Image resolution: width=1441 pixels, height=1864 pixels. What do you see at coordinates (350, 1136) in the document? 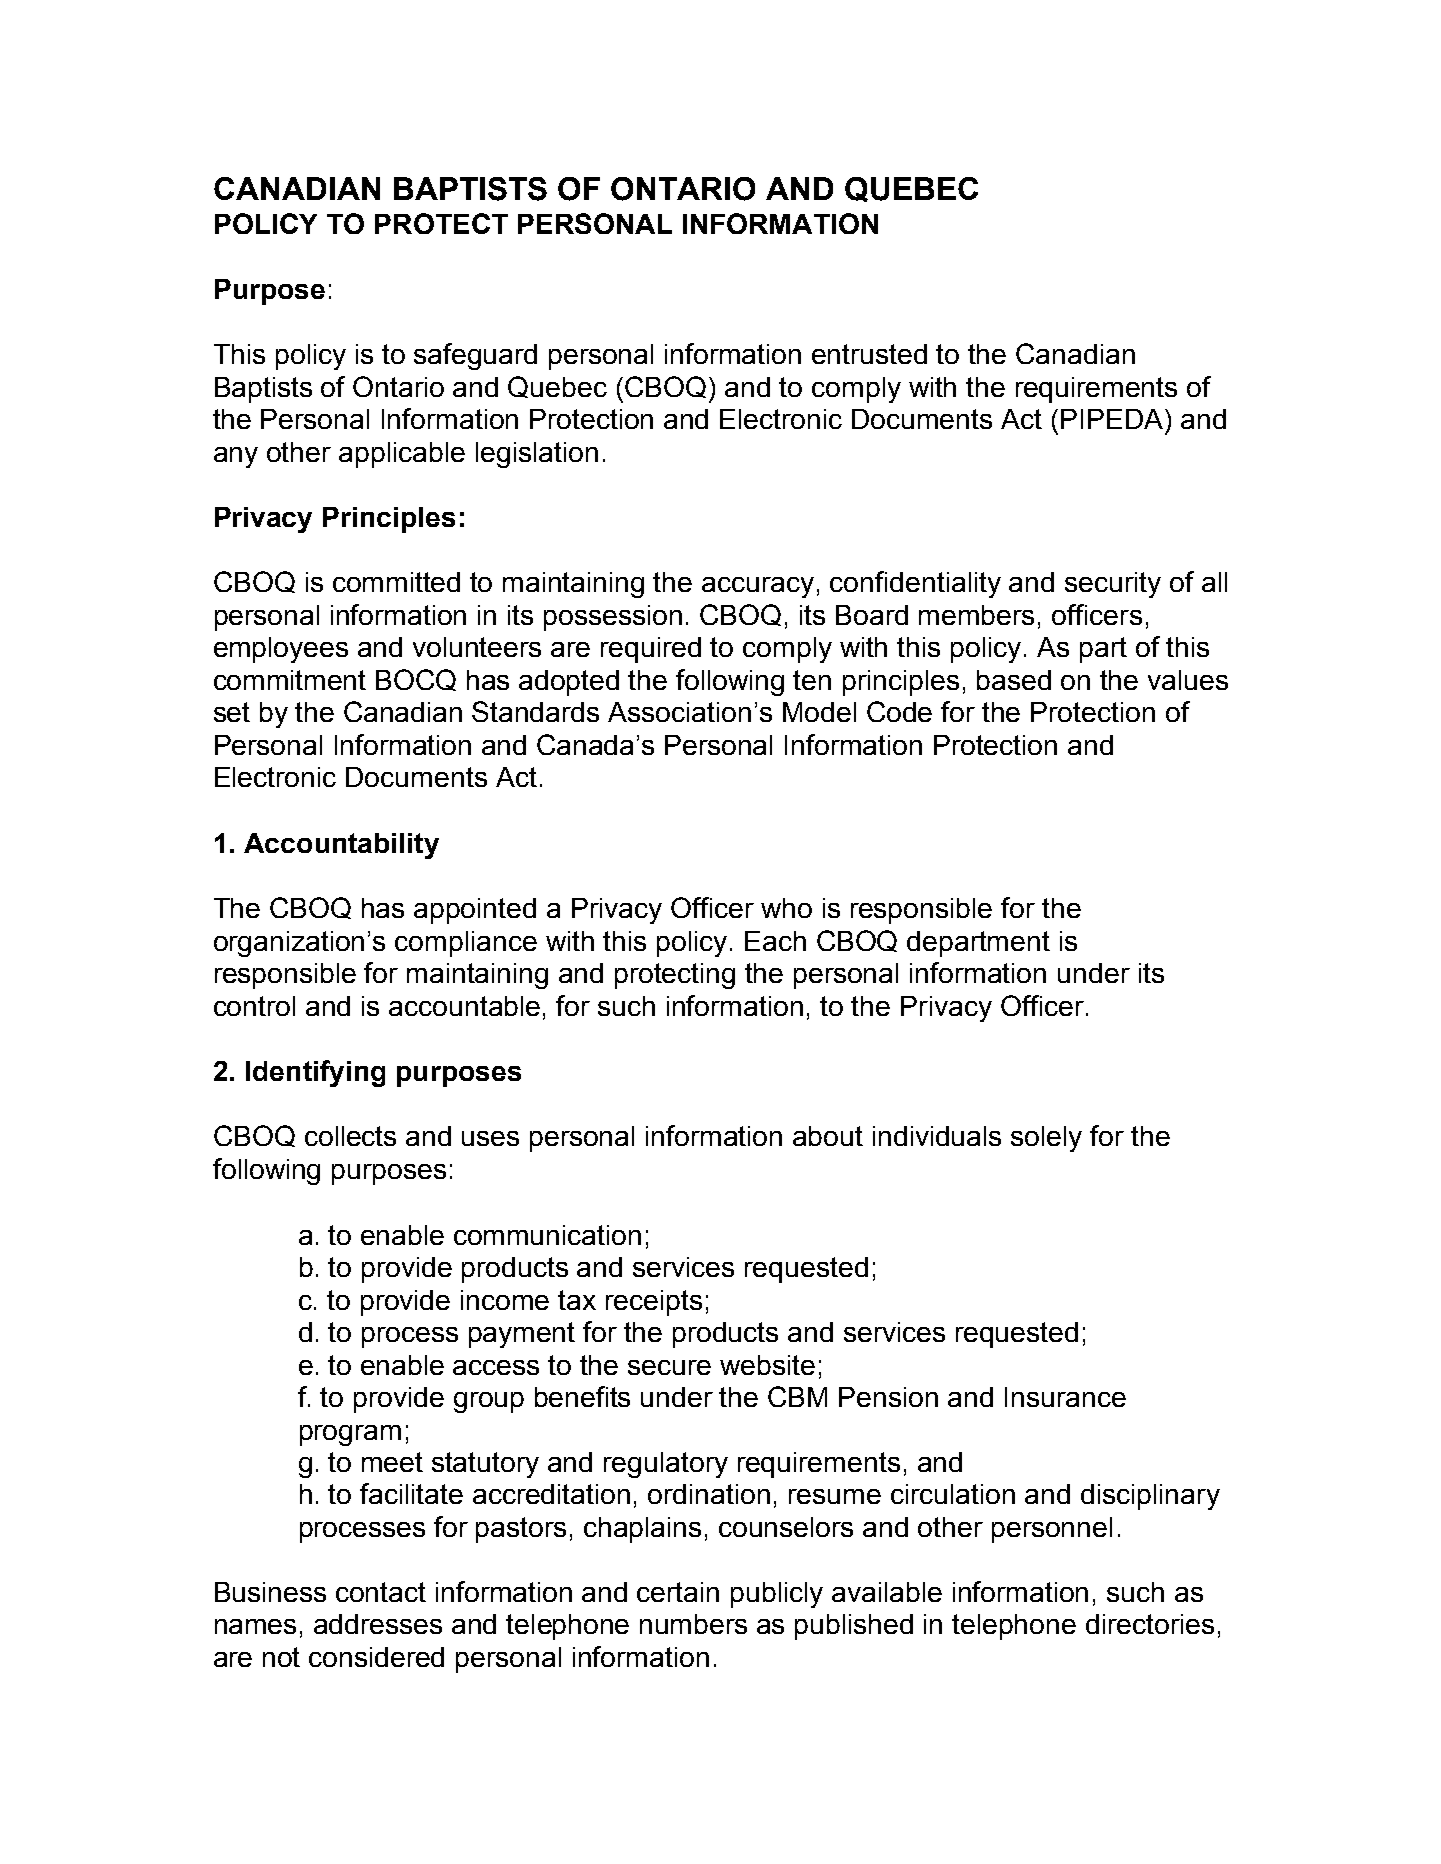
I see `collects` at bounding box center [350, 1136].
